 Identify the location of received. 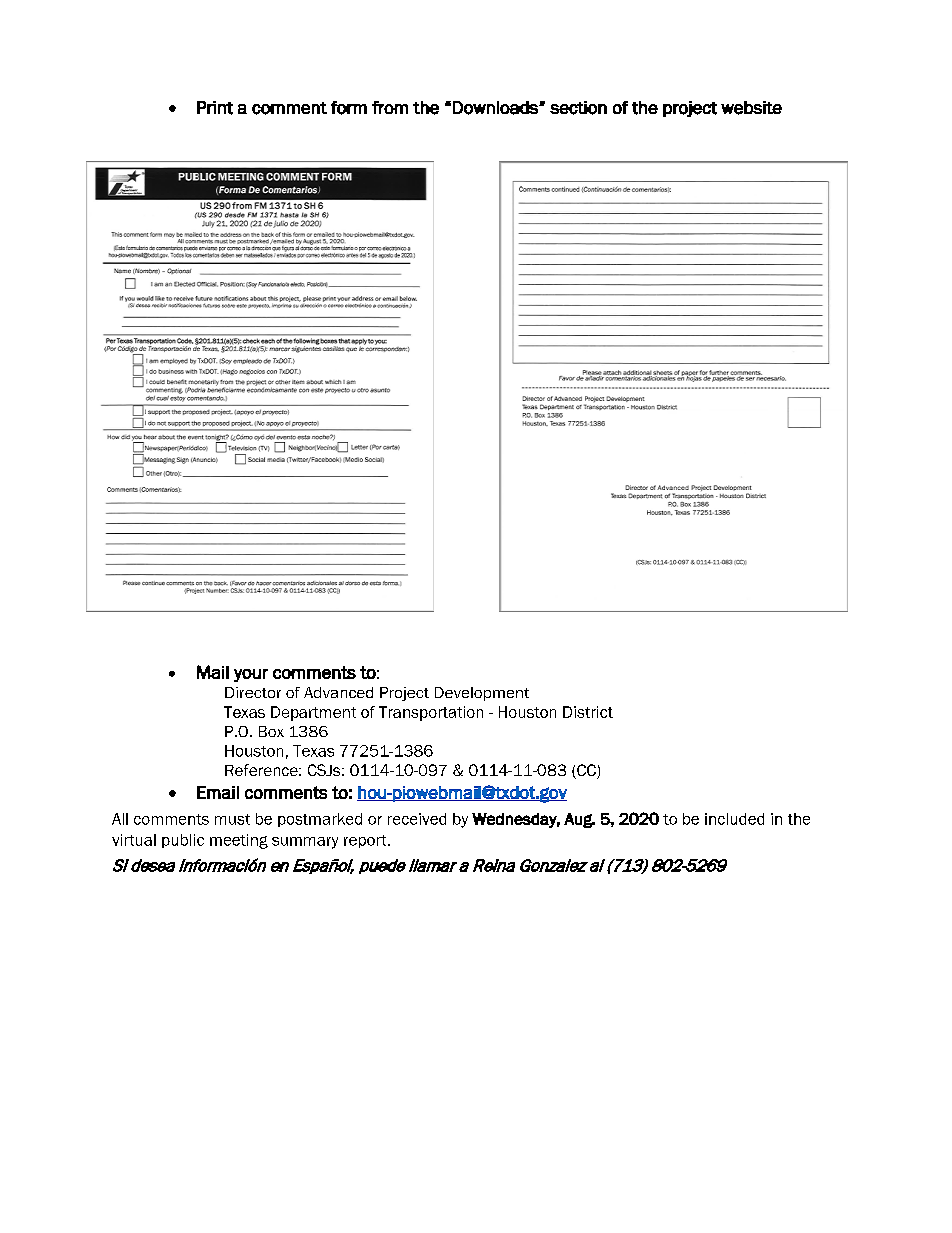
(417, 819).
